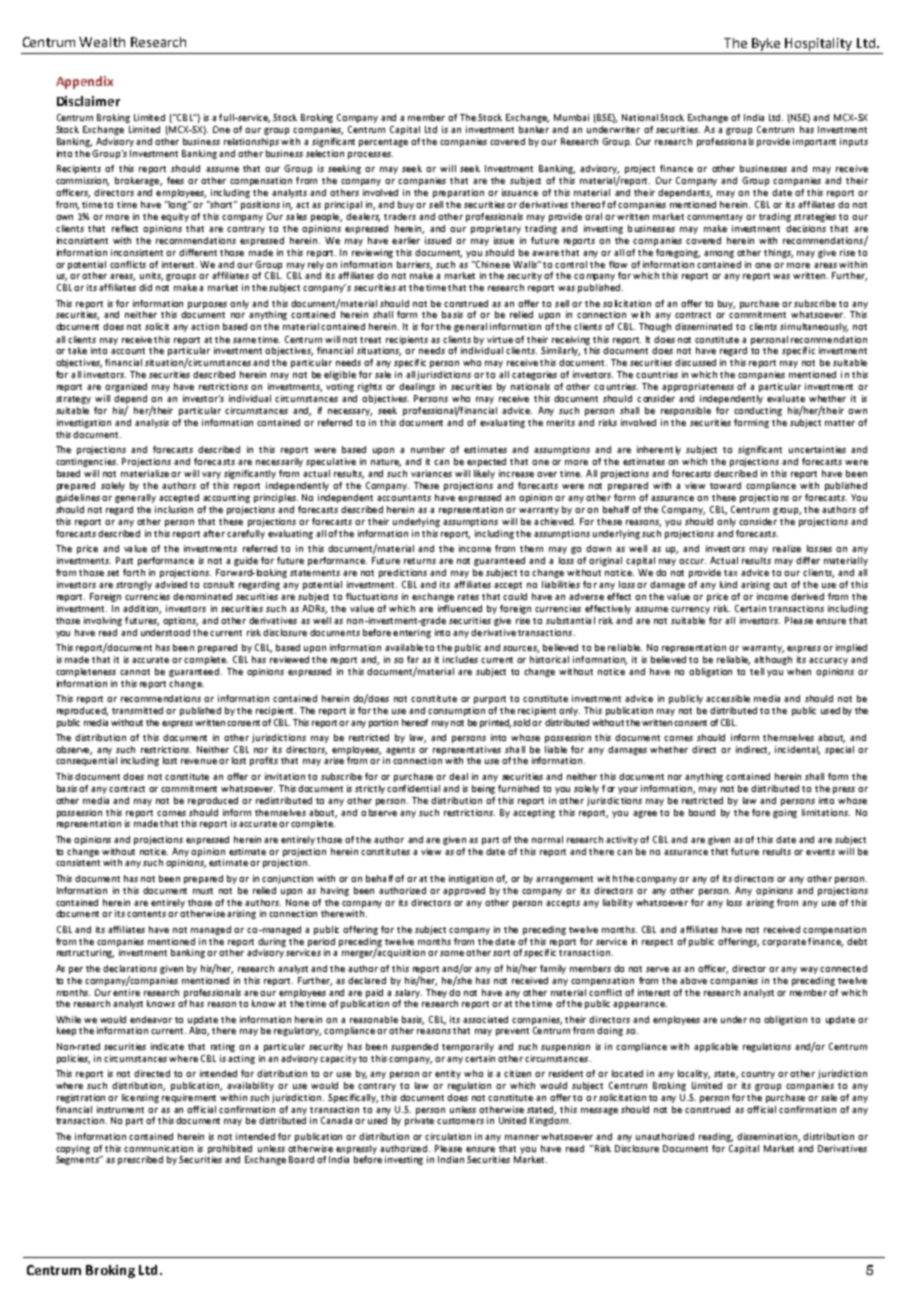 Image resolution: width=924 pixels, height=1308 pixels. Describe the element at coordinates (819, 46) in the screenshot. I see `Hospitality` at that location.
